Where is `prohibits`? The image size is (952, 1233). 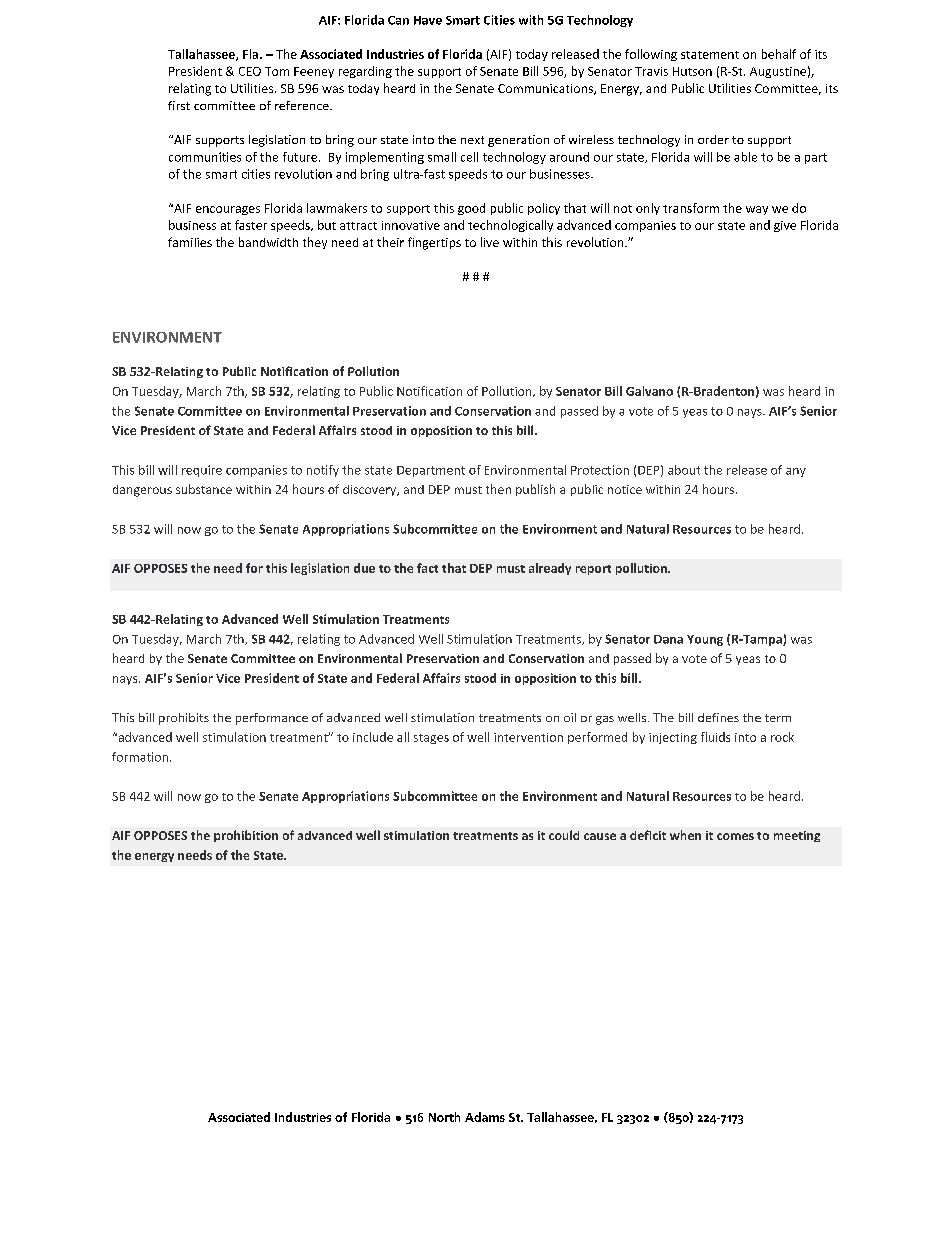
prohibits is located at coordinates (184, 719).
